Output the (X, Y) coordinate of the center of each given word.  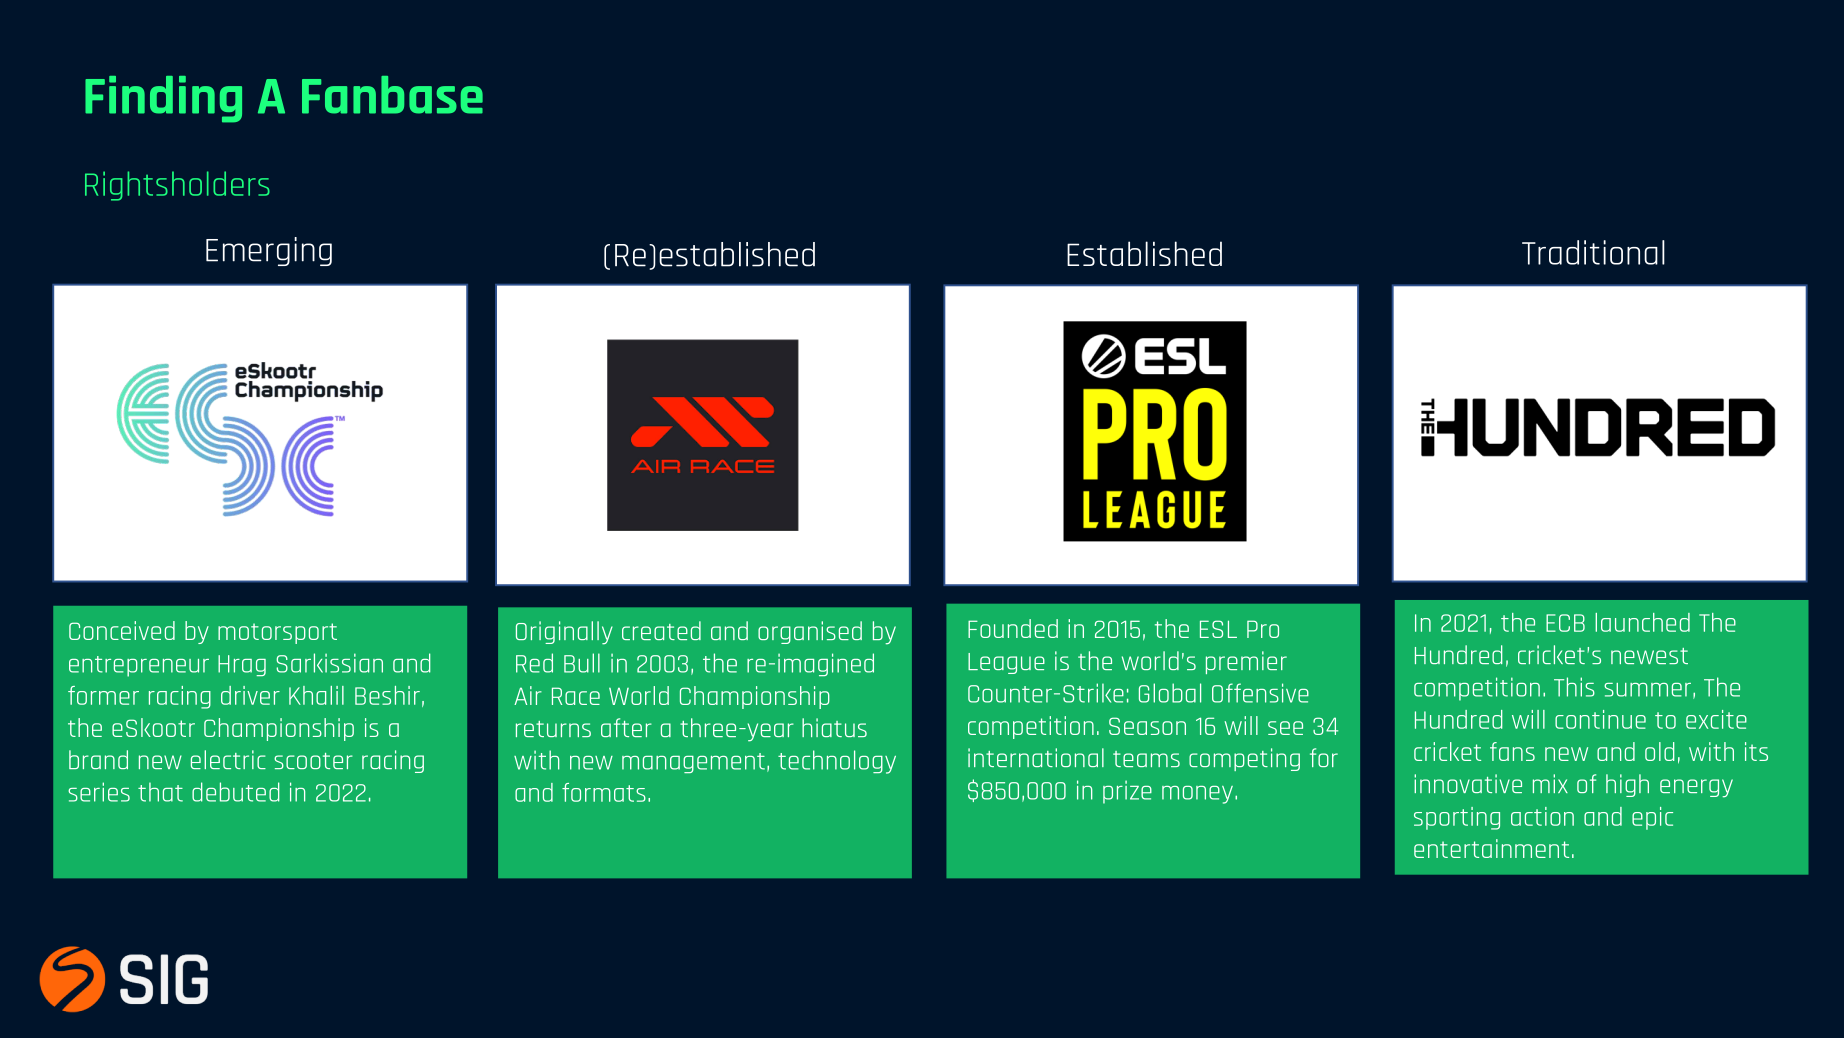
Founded (1013, 628)
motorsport (277, 633)
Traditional (1593, 252)
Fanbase (392, 95)
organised (810, 632)
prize (1127, 792)
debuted (236, 792)
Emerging (269, 251)
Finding (163, 99)
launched (1642, 622)
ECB (1565, 623)
